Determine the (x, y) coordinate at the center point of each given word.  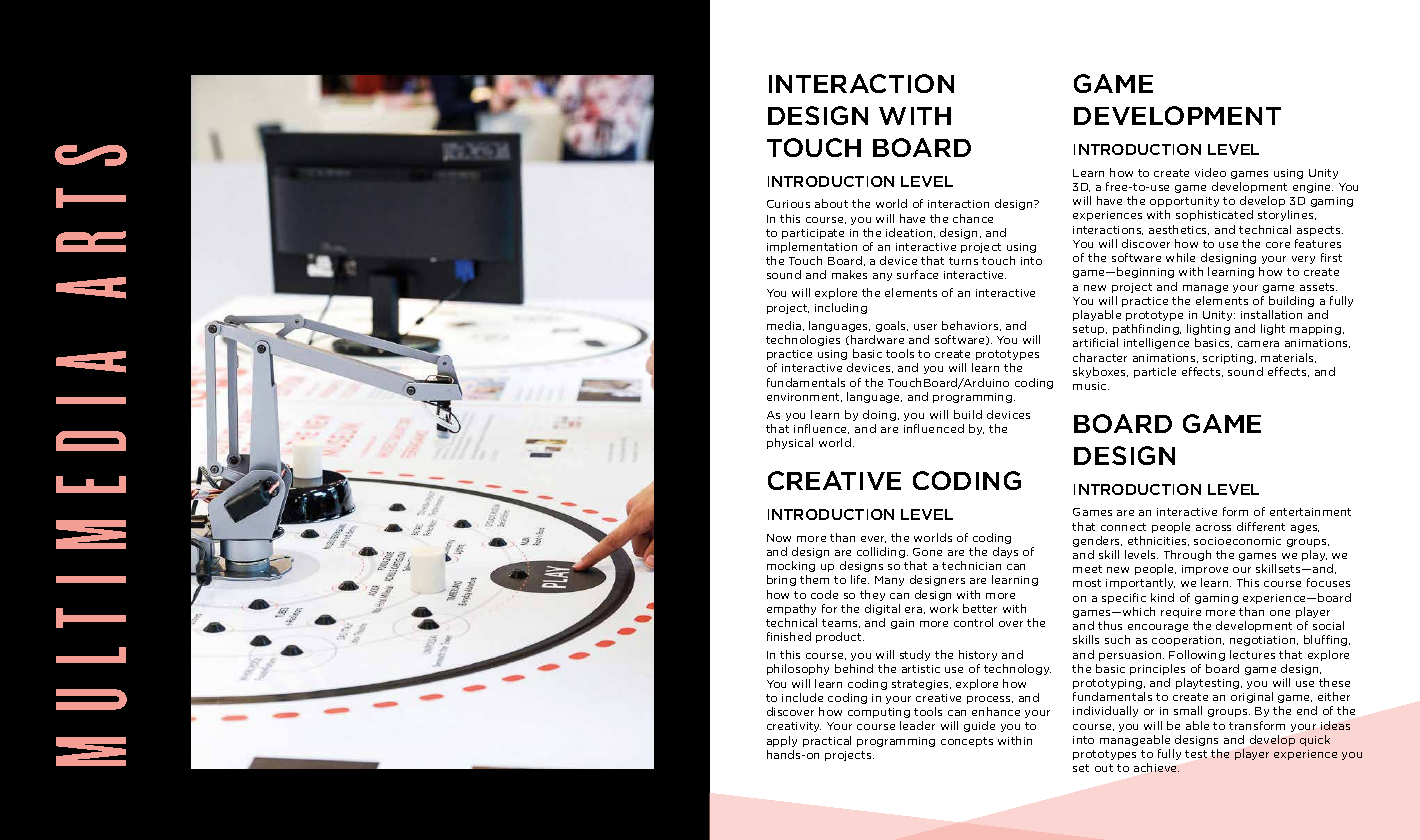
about (831, 203)
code (824, 594)
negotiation (1264, 641)
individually (1105, 711)
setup (1090, 330)
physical (790, 443)
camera (1258, 344)
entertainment (1310, 512)
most (1087, 583)
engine (1313, 188)
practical (827, 741)
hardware (877, 339)
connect (1123, 527)
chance (973, 218)
